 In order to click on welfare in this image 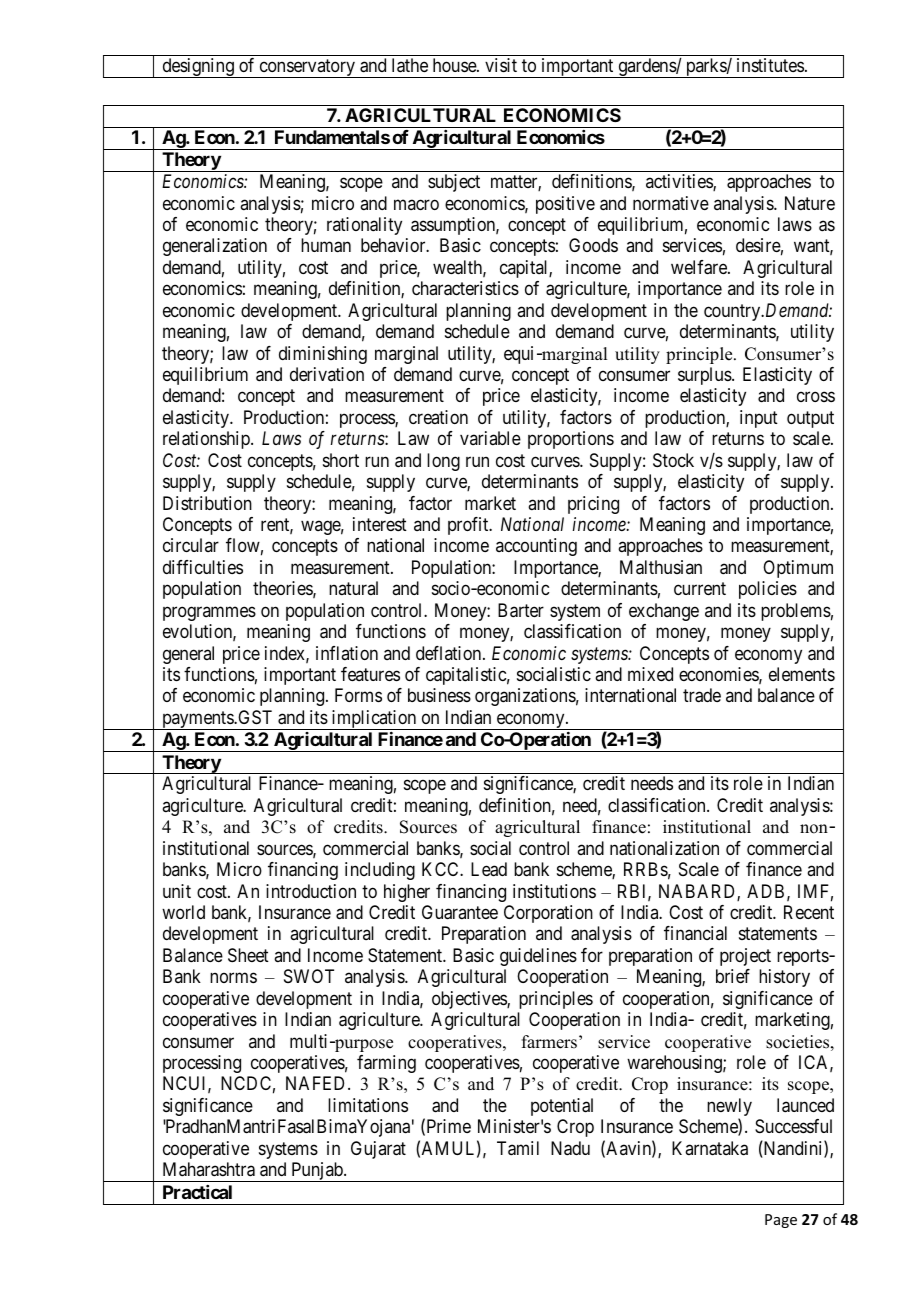, I will do `click(700, 267)`.
